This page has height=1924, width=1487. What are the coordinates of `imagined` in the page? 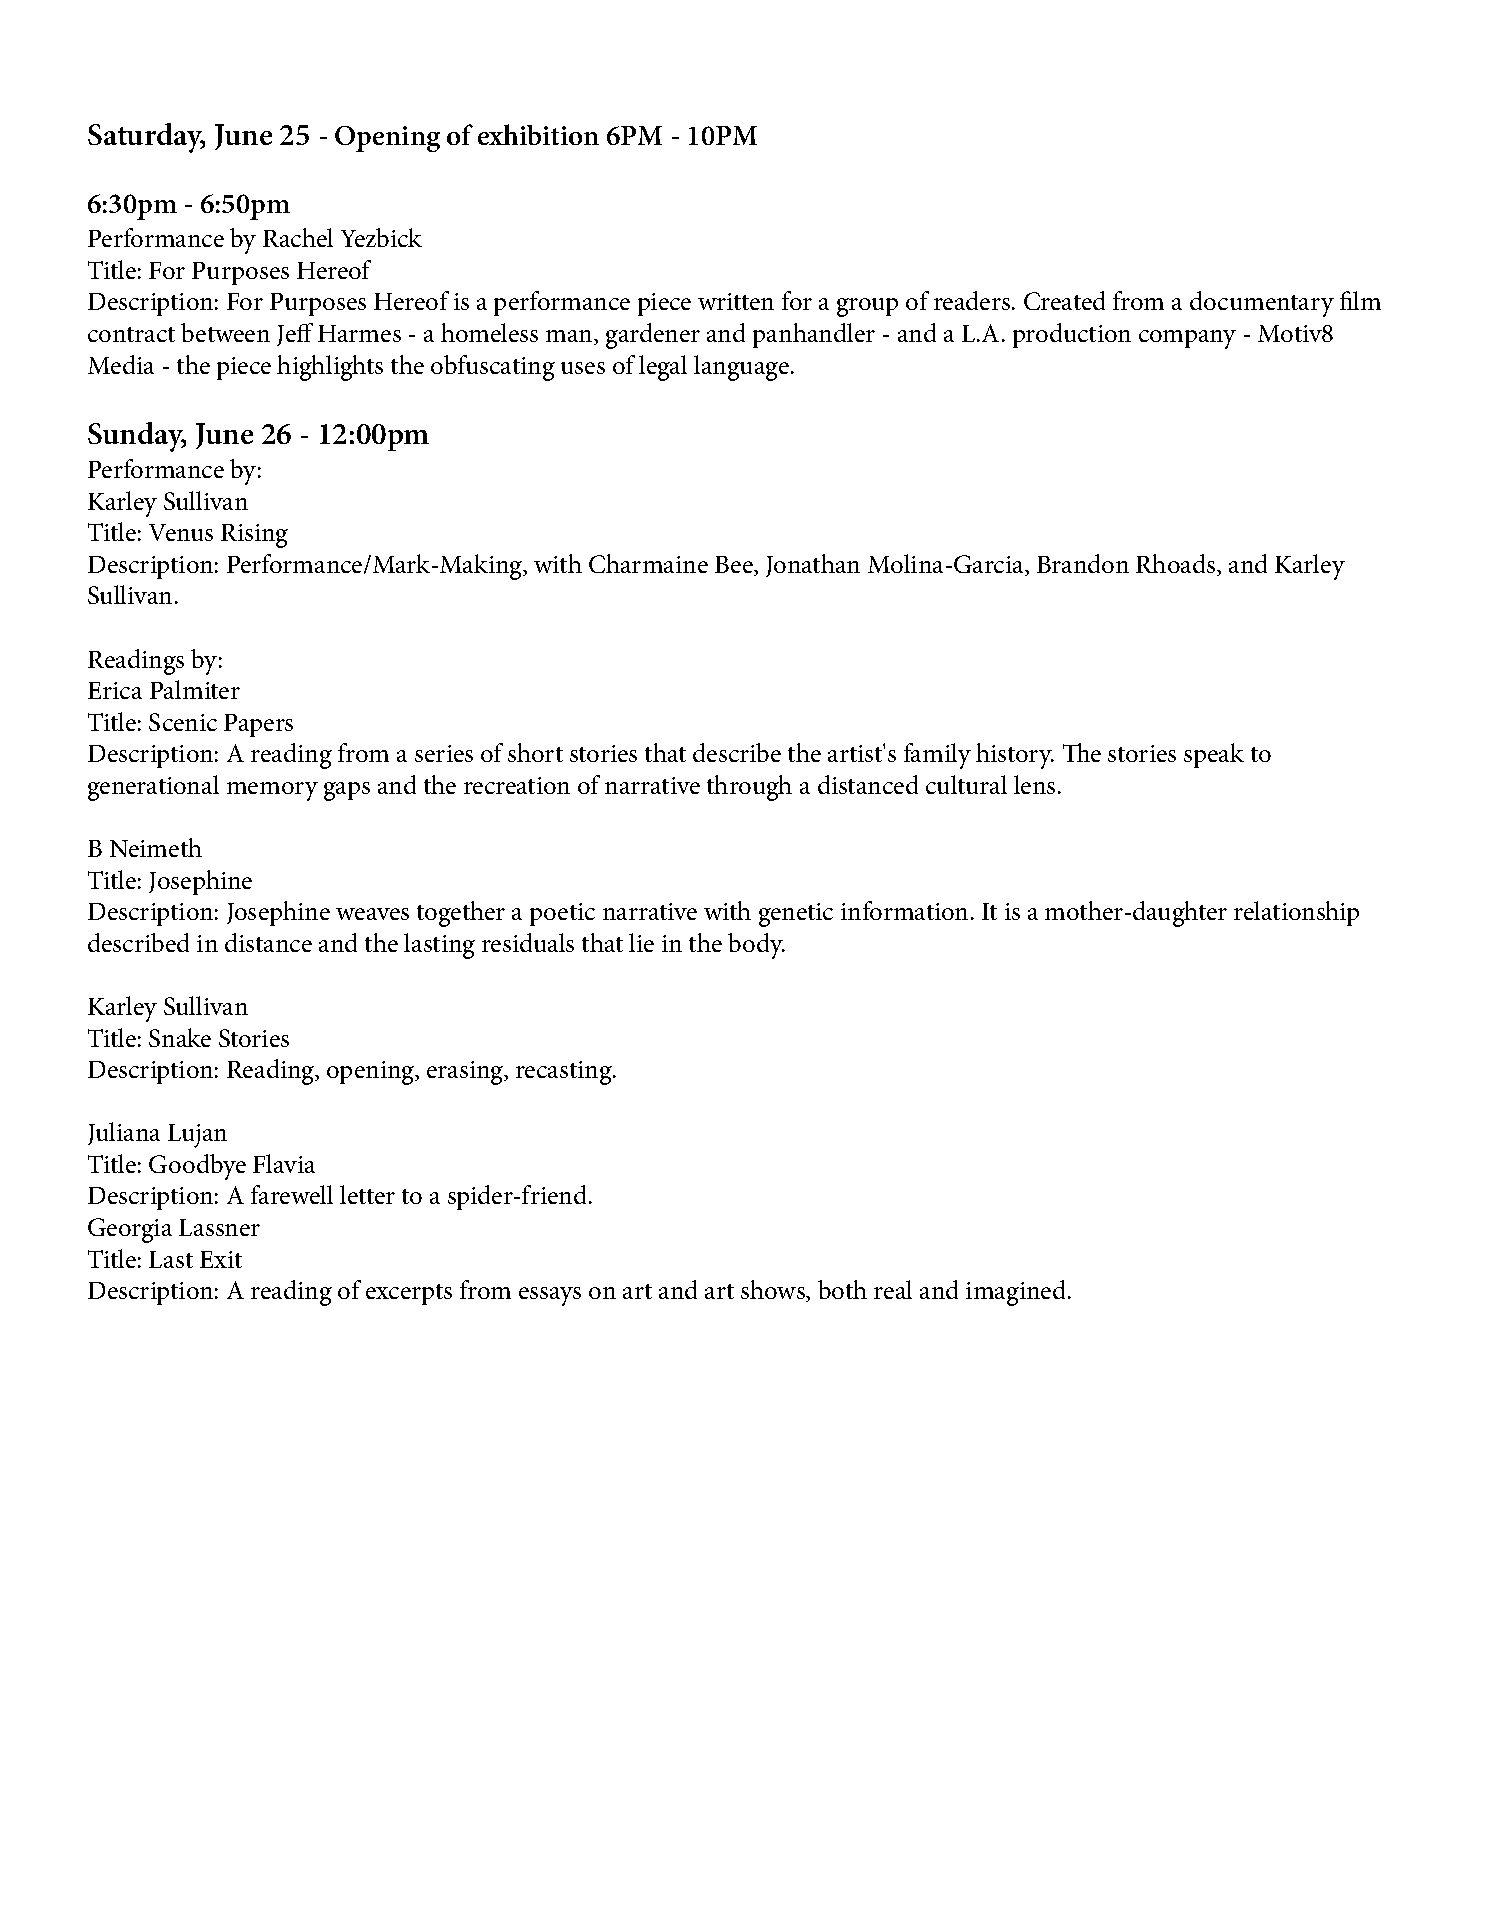 It's located at (1017, 1293).
